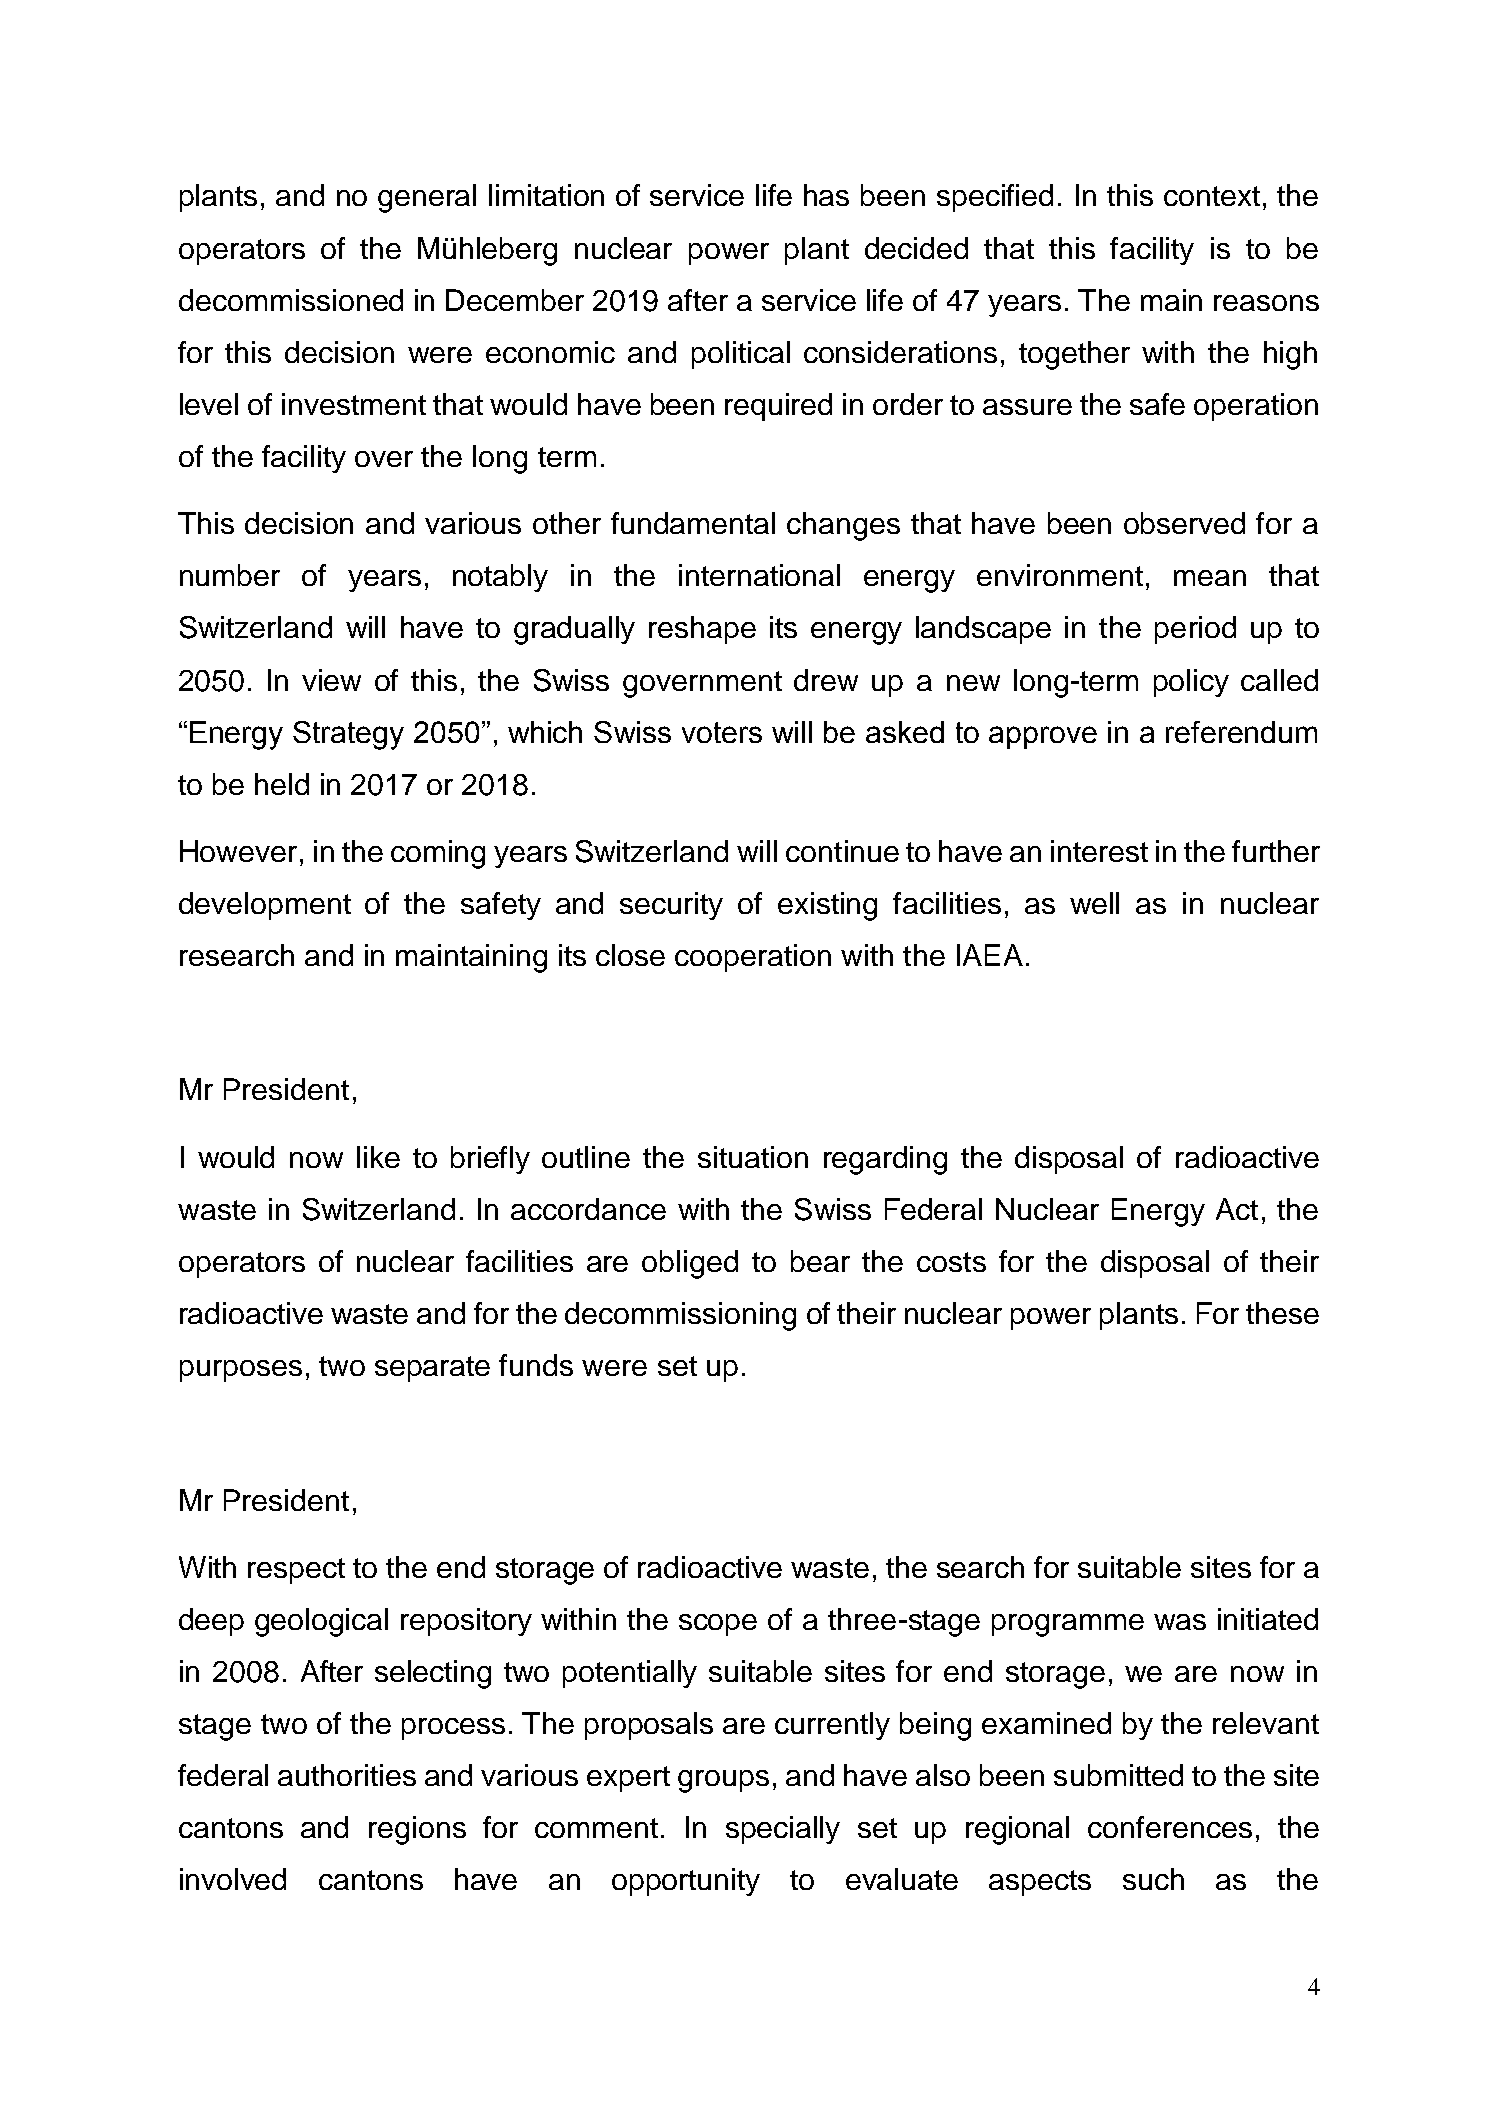 Image resolution: width=1499 pixels, height=2119 pixels. I want to click on reshape, so click(702, 630).
